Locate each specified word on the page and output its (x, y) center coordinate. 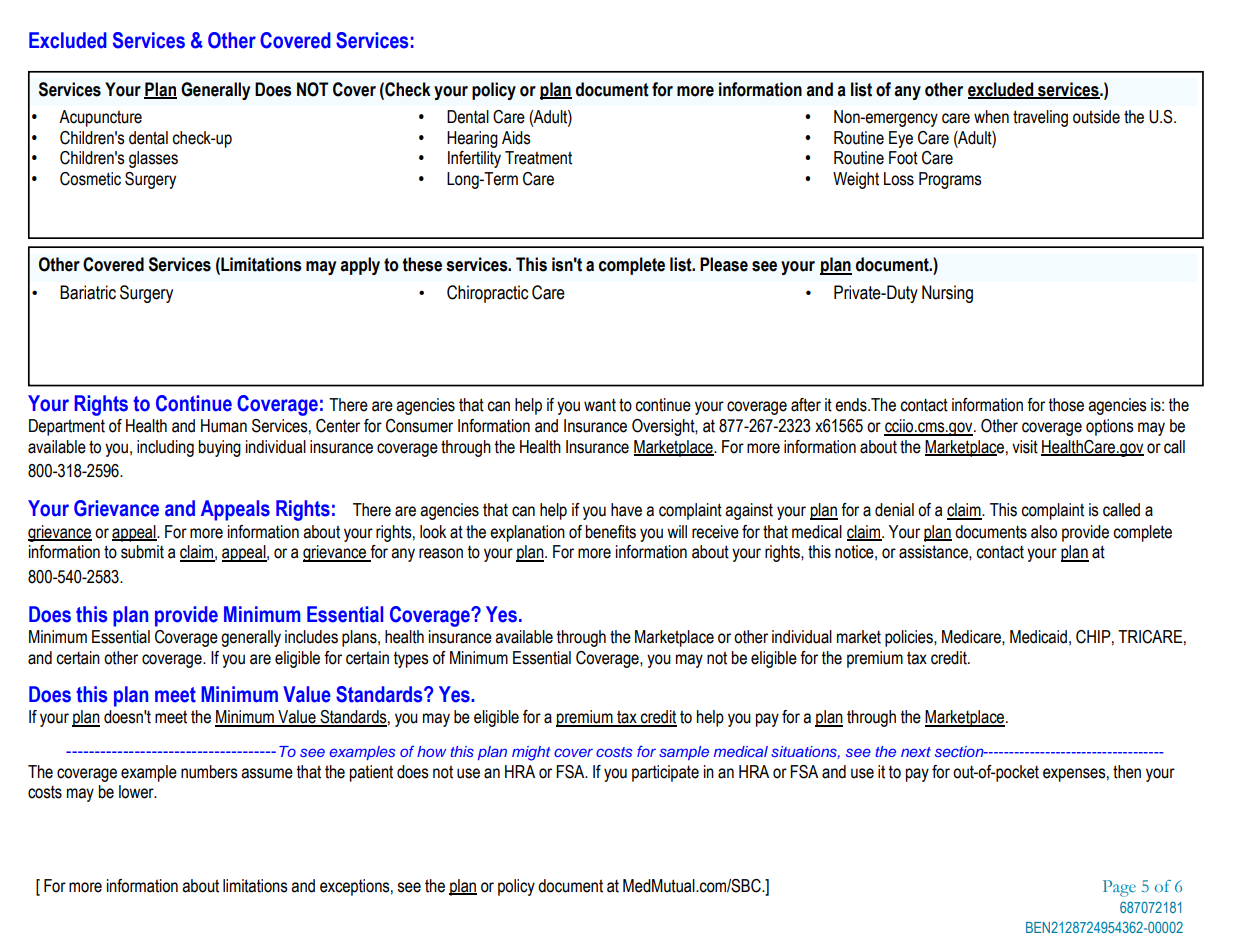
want (600, 405)
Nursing (947, 294)
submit (142, 552)
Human (224, 426)
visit (1025, 447)
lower (137, 792)
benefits (611, 532)
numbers (209, 772)
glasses (153, 159)
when (991, 117)
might (531, 753)
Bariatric (88, 292)
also (1044, 532)
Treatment (538, 158)
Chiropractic (487, 294)
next (916, 752)
